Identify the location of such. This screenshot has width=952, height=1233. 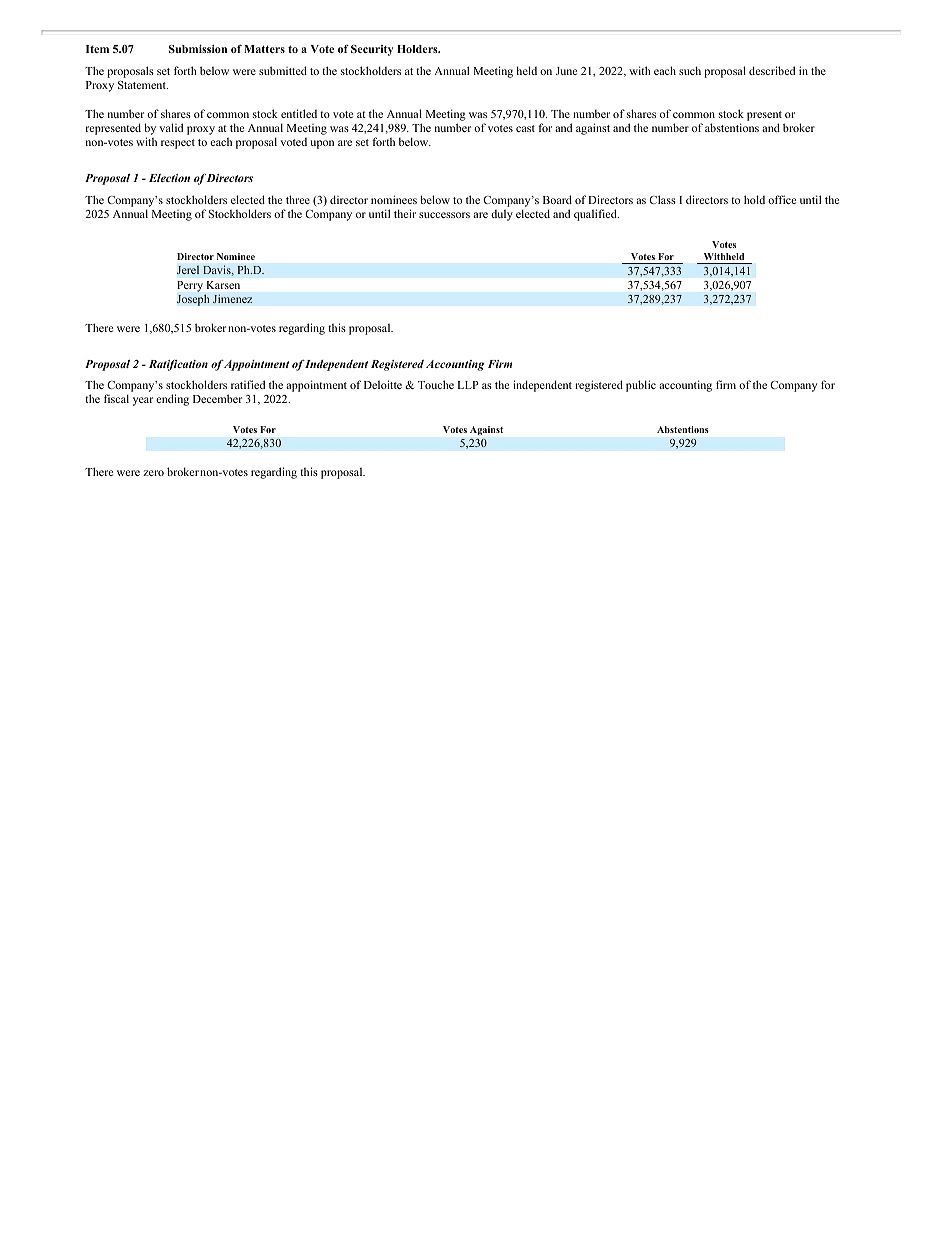
(690, 70).
